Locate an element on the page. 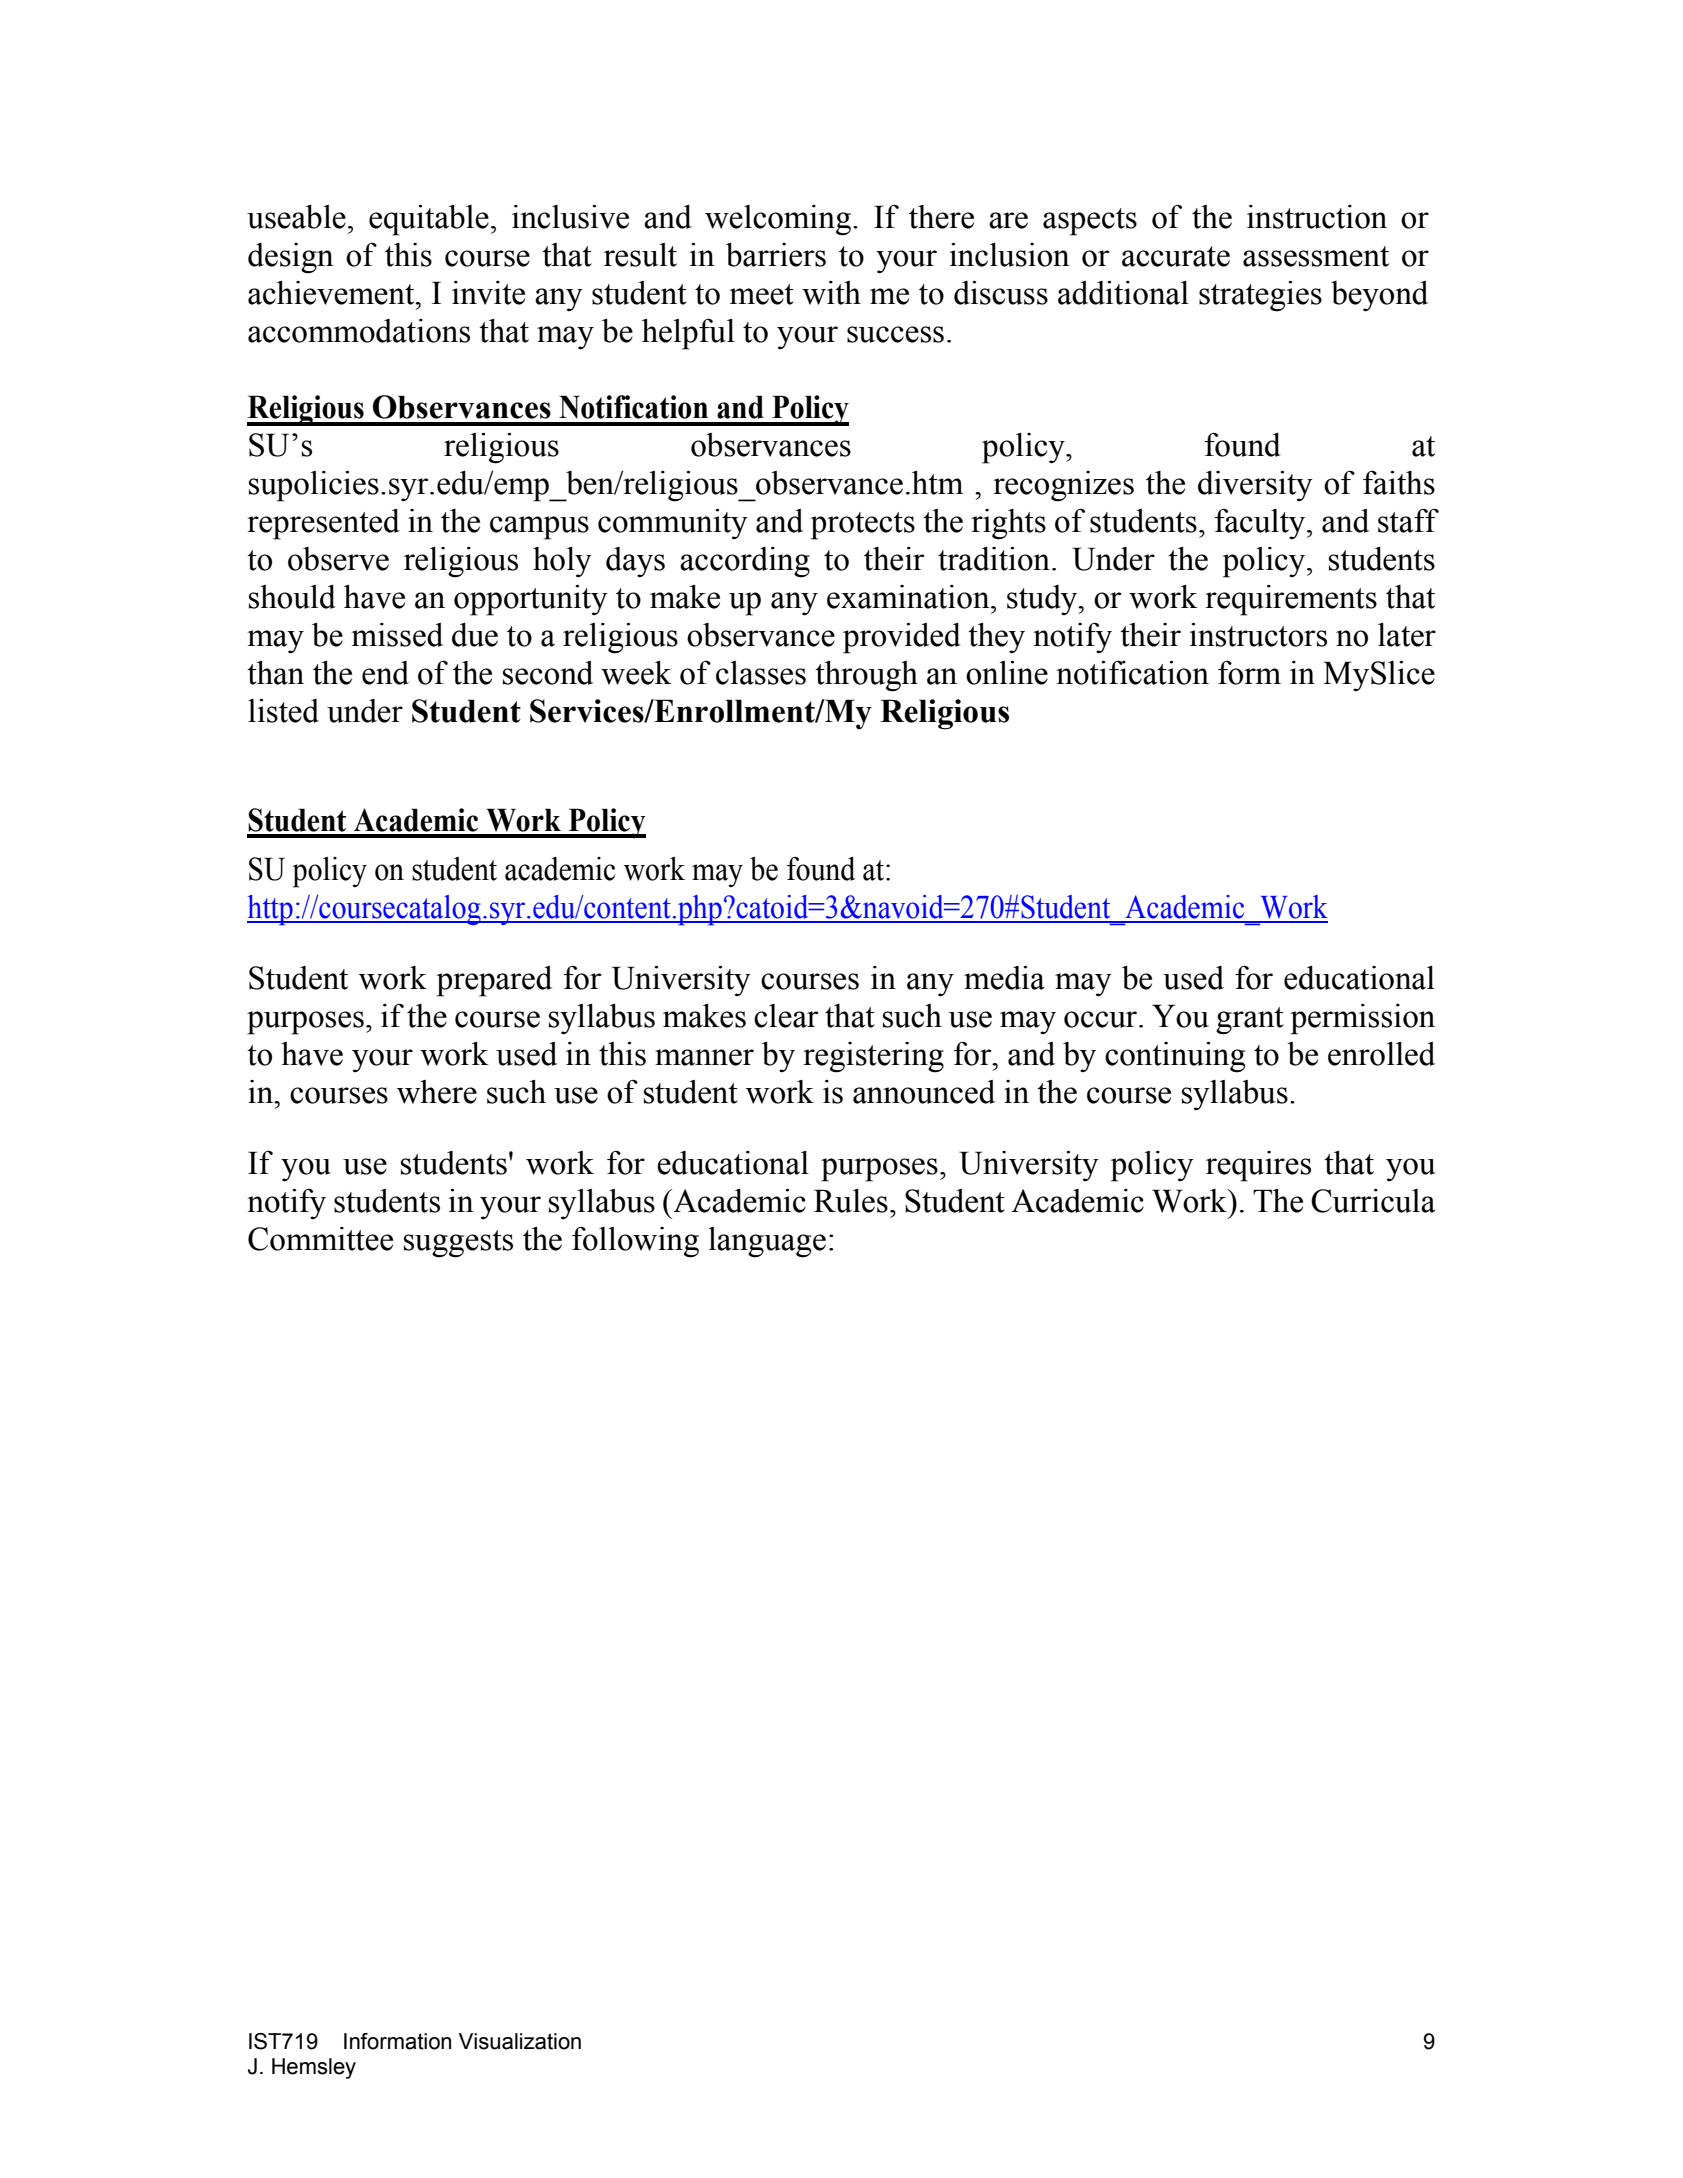  language is located at coordinates (767, 1242).
